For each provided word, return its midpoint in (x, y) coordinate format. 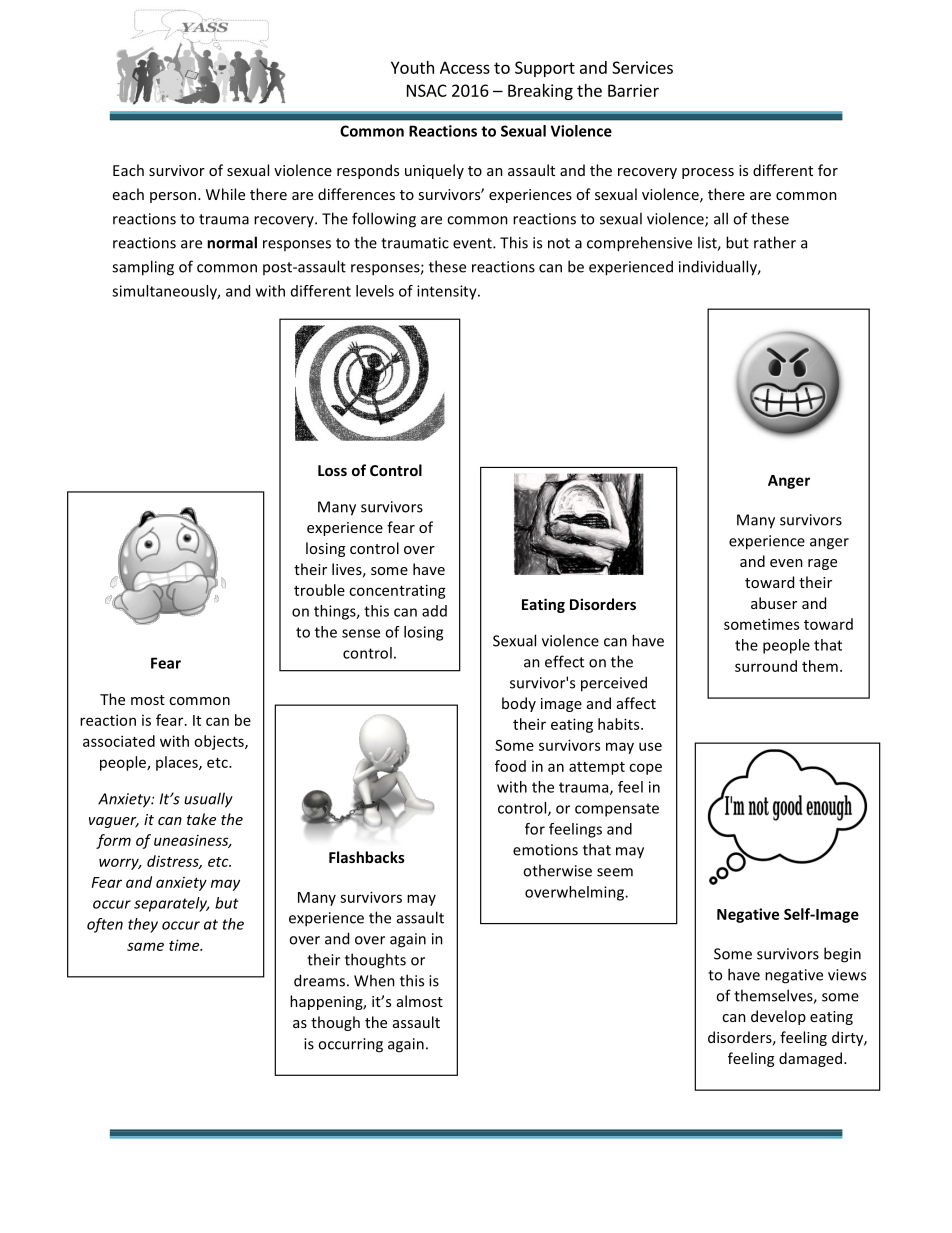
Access (465, 67)
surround (766, 666)
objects (220, 742)
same (145, 946)
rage (822, 564)
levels (375, 291)
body (519, 704)
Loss (332, 470)
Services (642, 67)
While (225, 194)
